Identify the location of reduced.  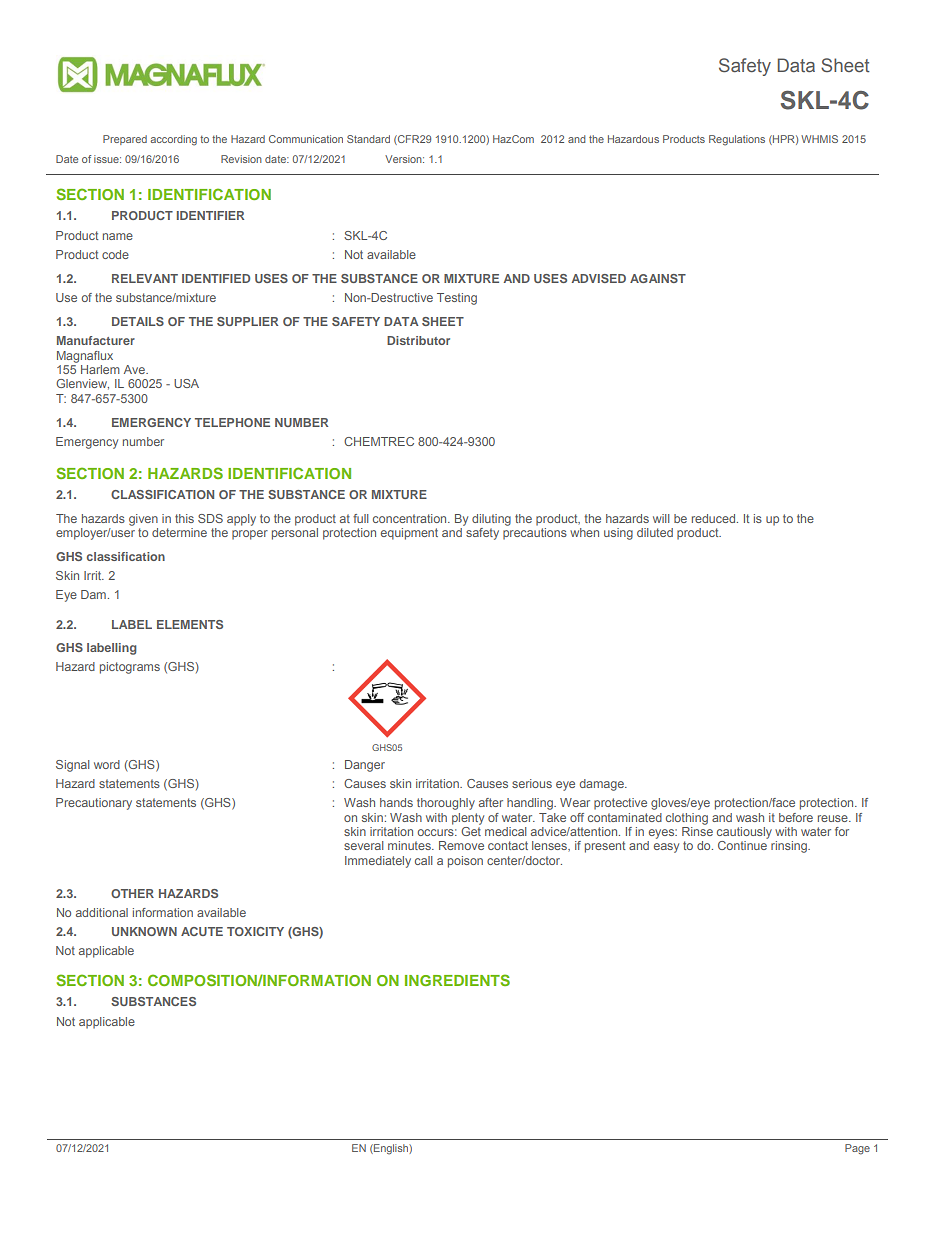
(715, 518).
